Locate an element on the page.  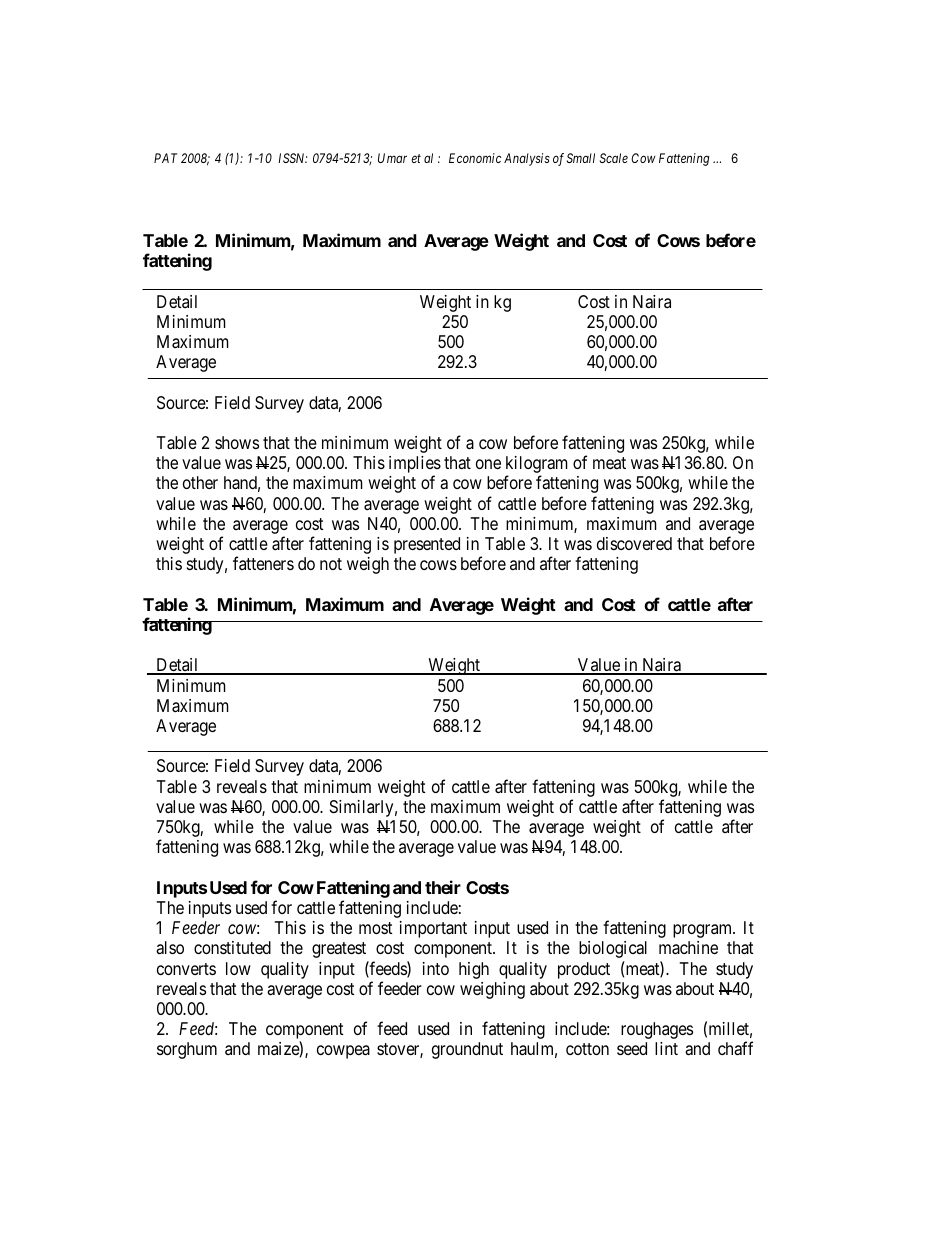
their is located at coordinates (443, 887).
